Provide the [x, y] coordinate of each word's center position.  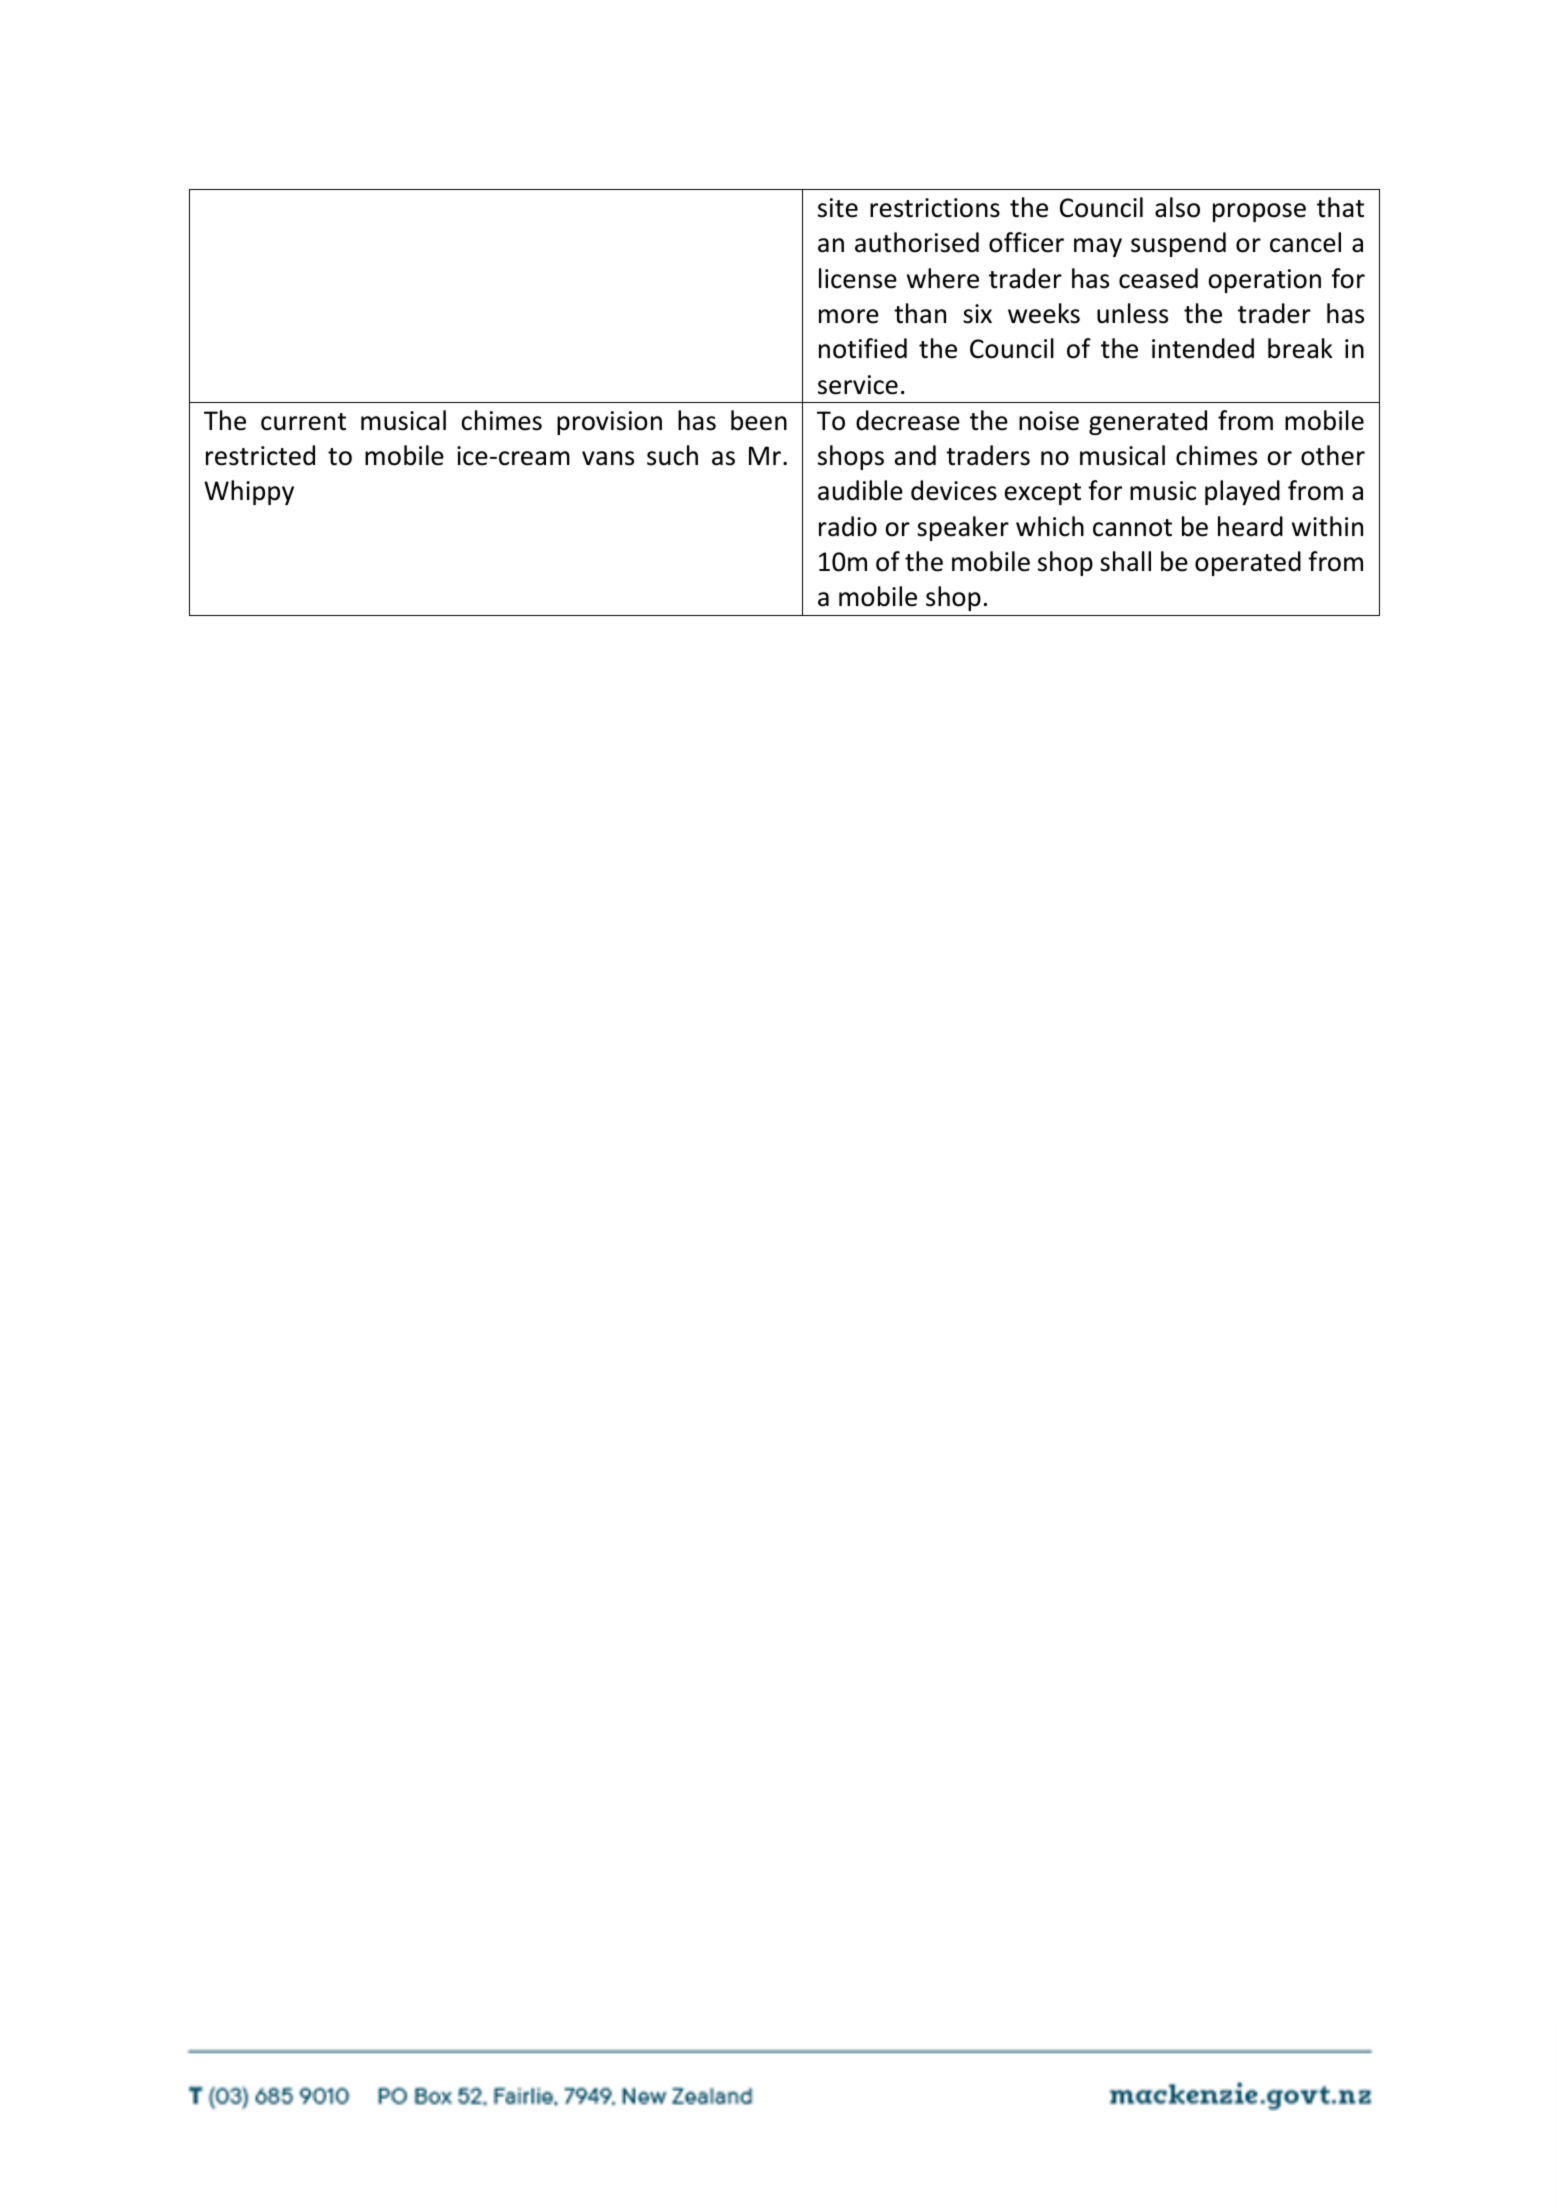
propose [1259, 212]
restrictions [935, 208]
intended [1203, 348]
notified [863, 348]
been [759, 420]
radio [848, 526]
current [303, 422]
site [838, 208]
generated [1148, 422]
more [849, 316]
